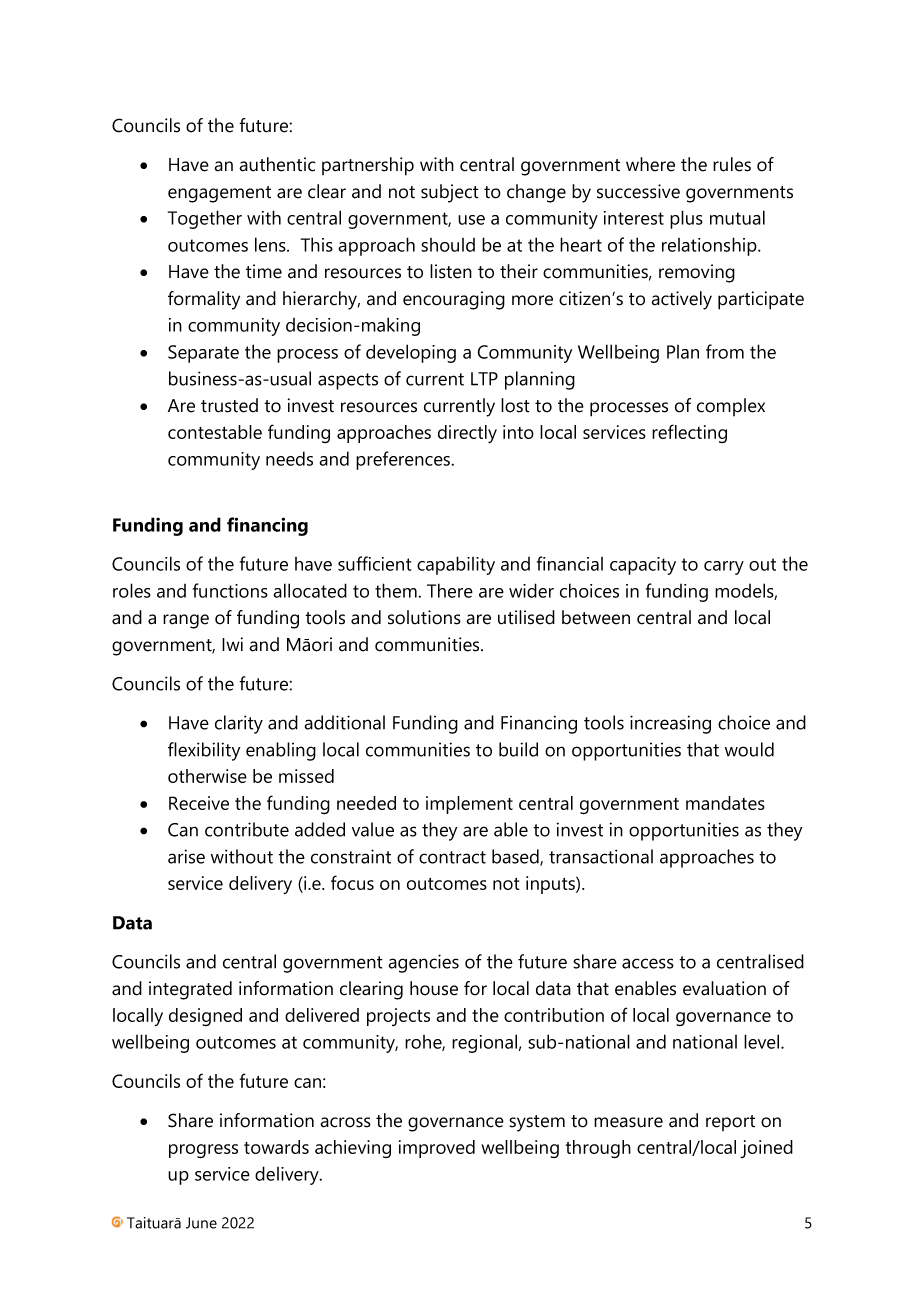 The width and height of the image is (924, 1308). What do you see at coordinates (730, 1123) in the image?
I see `report` at bounding box center [730, 1123].
